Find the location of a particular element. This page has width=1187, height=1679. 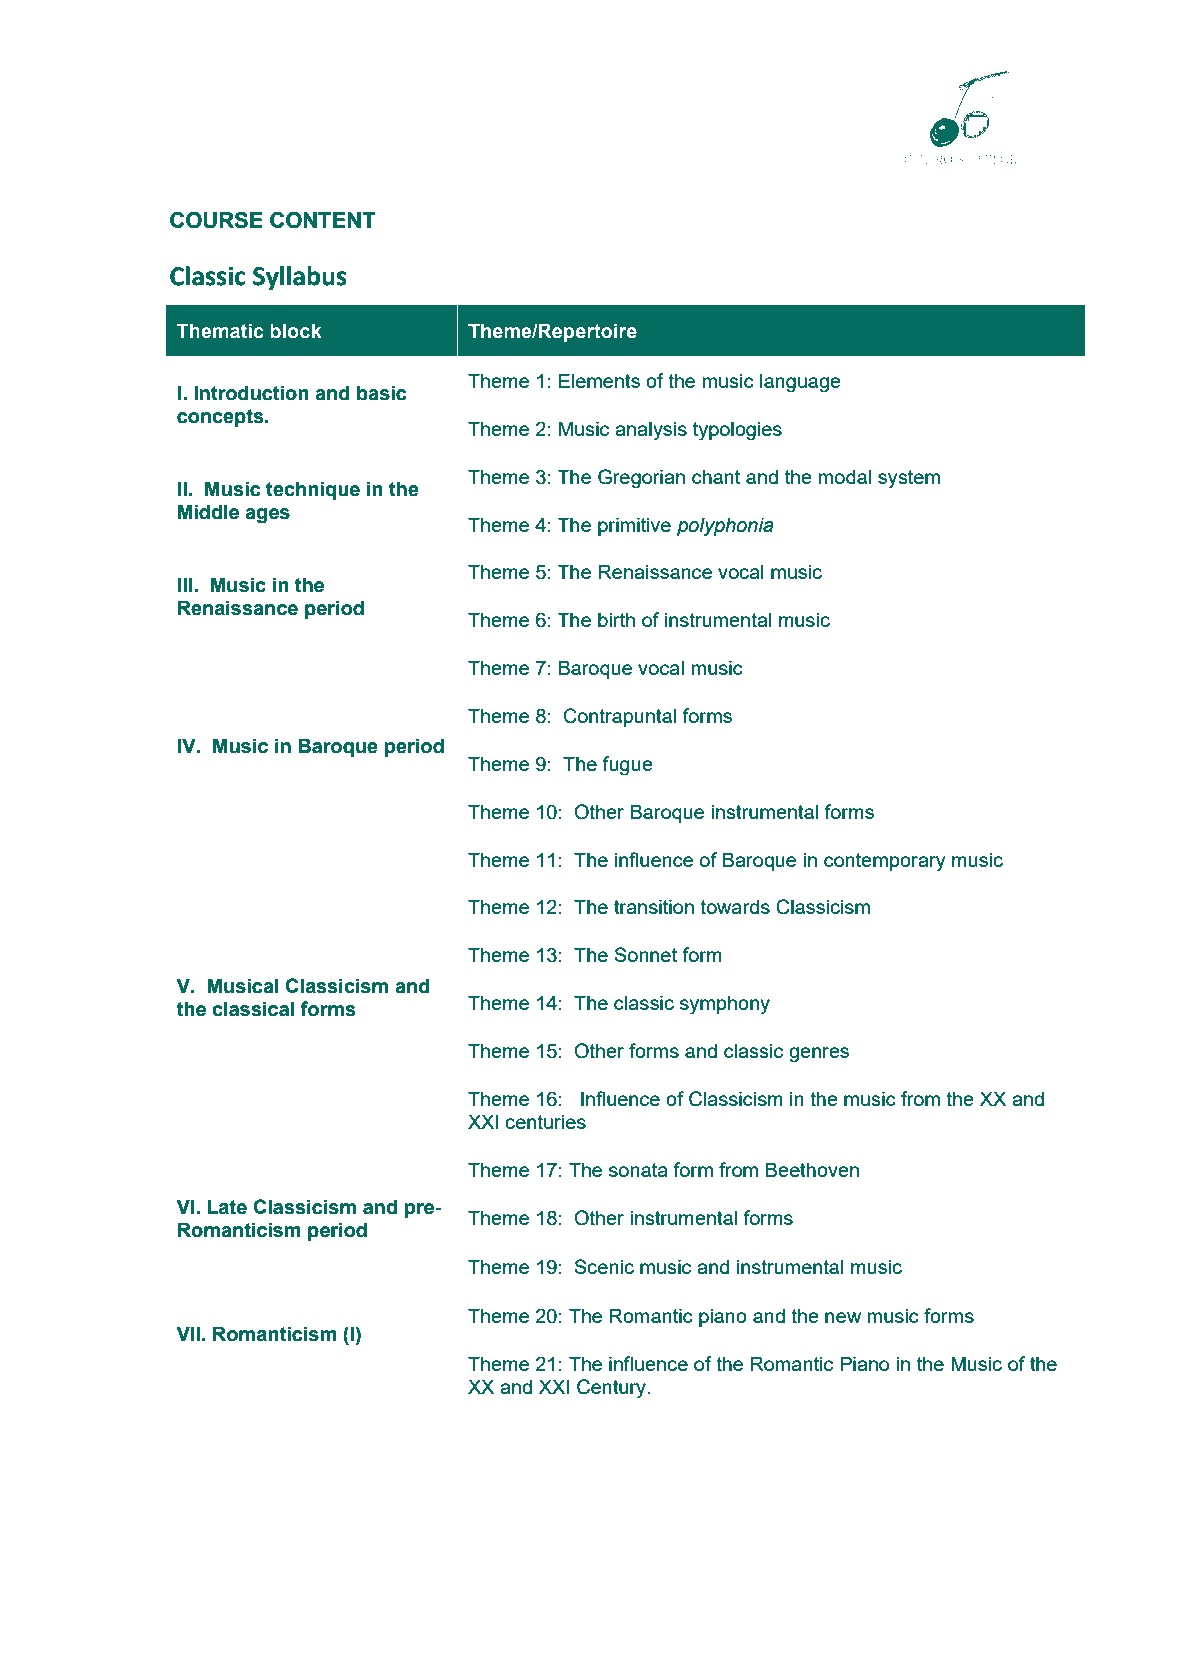

fugue is located at coordinates (627, 766).
